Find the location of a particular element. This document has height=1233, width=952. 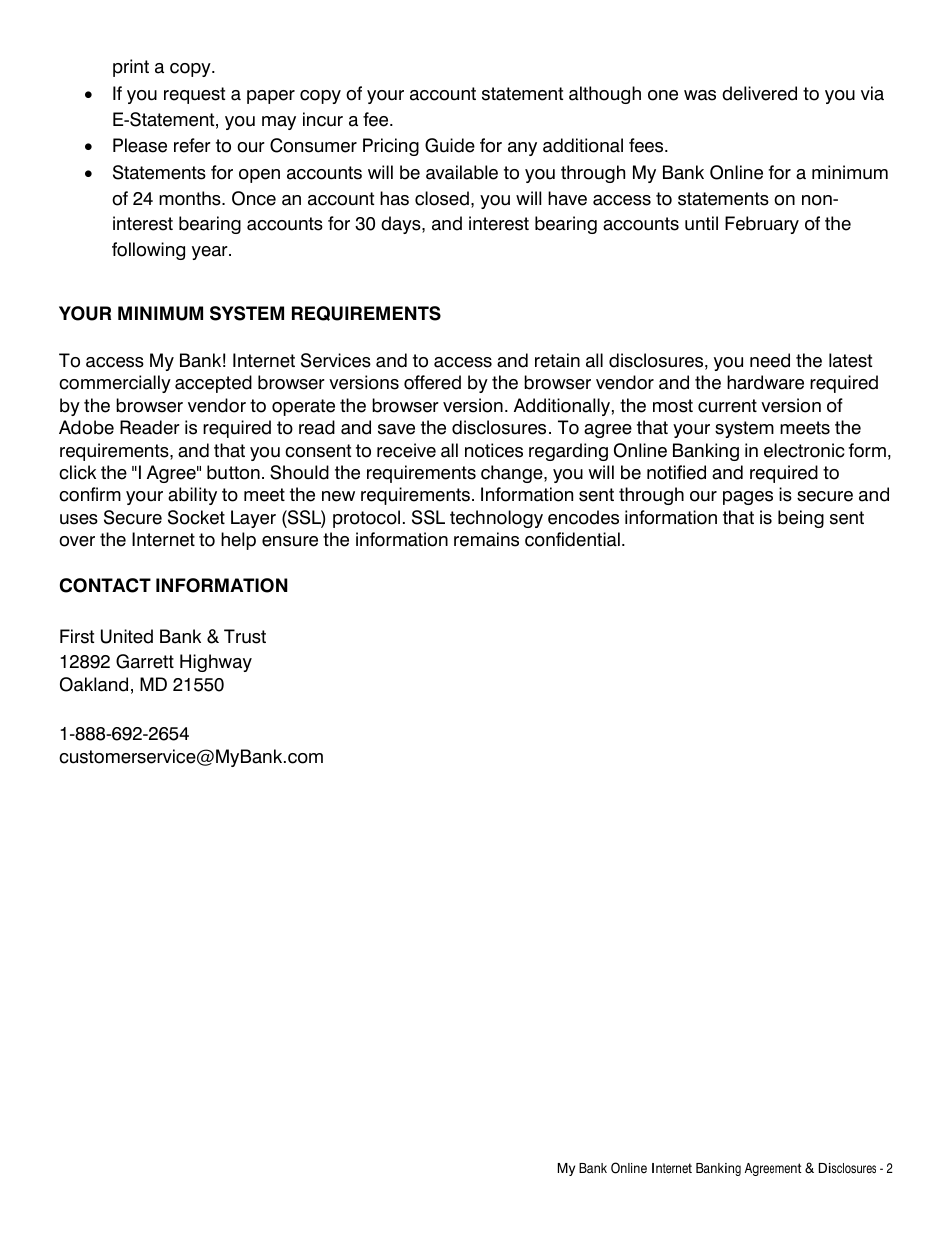

Garrett is located at coordinates (145, 661).
